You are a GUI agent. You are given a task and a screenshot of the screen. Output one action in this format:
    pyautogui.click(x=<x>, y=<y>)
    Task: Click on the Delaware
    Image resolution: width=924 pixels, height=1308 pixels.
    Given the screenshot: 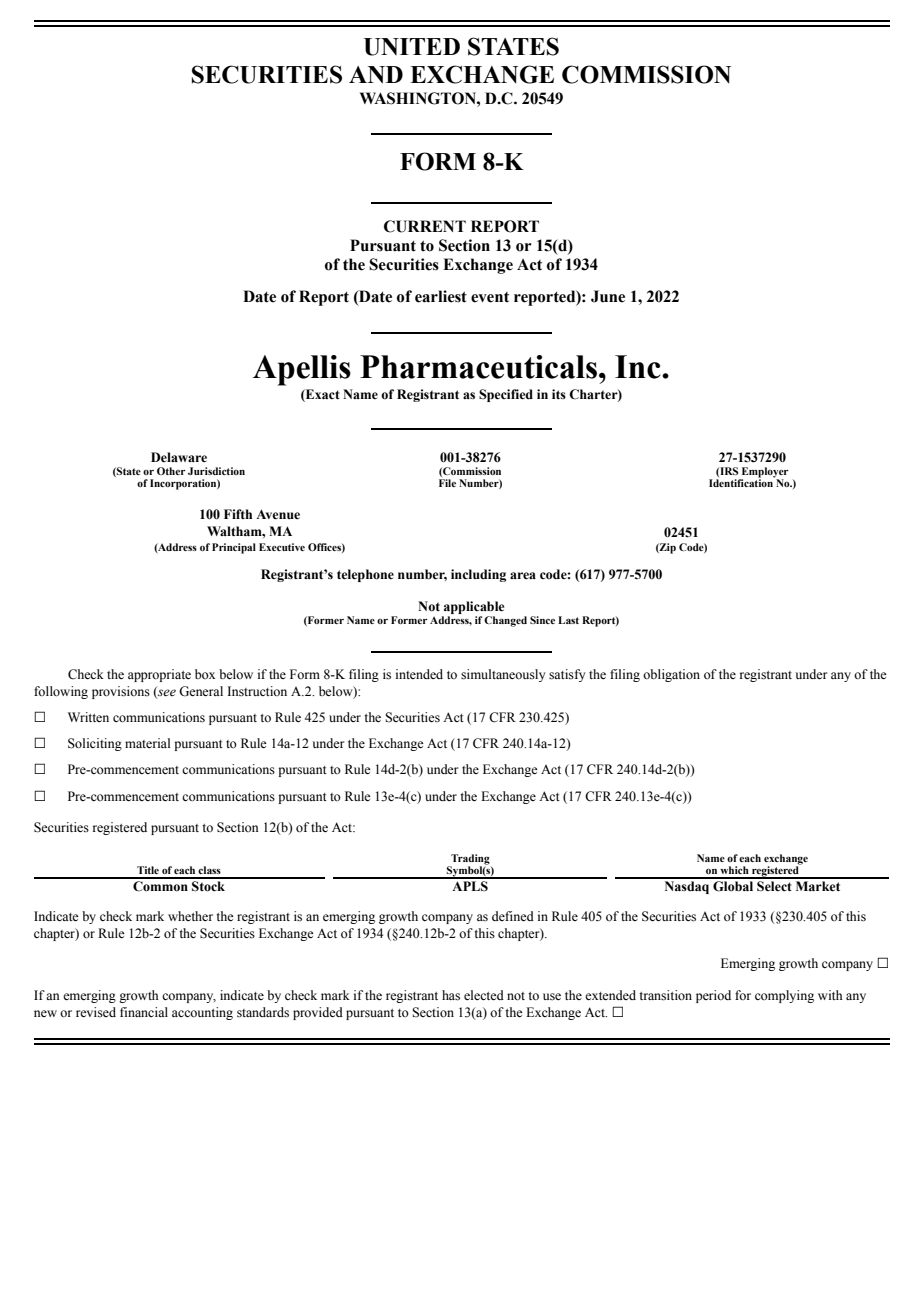 What is the action you would take?
    pyautogui.click(x=179, y=457)
